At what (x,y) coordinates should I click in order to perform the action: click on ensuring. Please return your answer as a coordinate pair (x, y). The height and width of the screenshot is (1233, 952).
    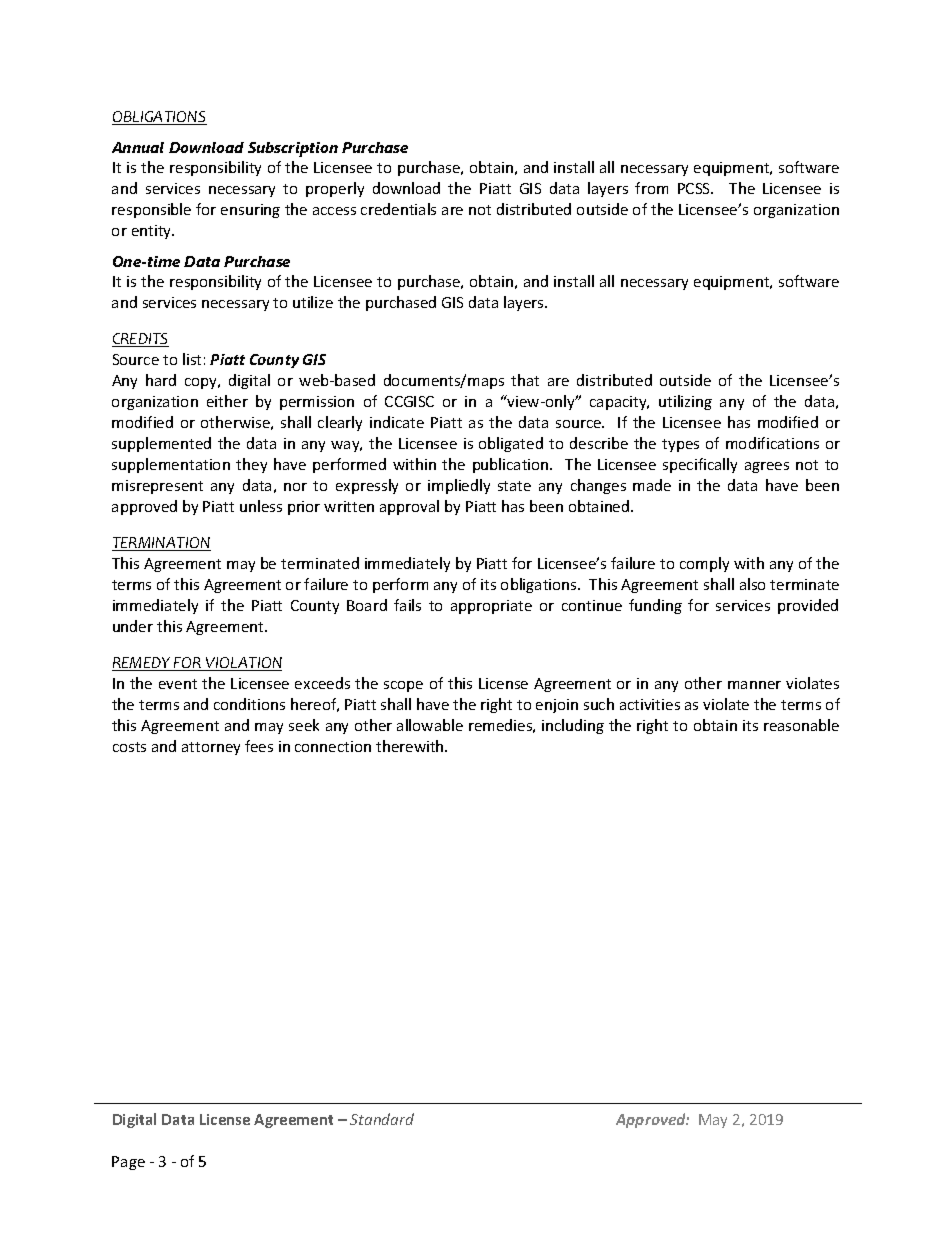
    Looking at the image, I should click on (250, 211).
